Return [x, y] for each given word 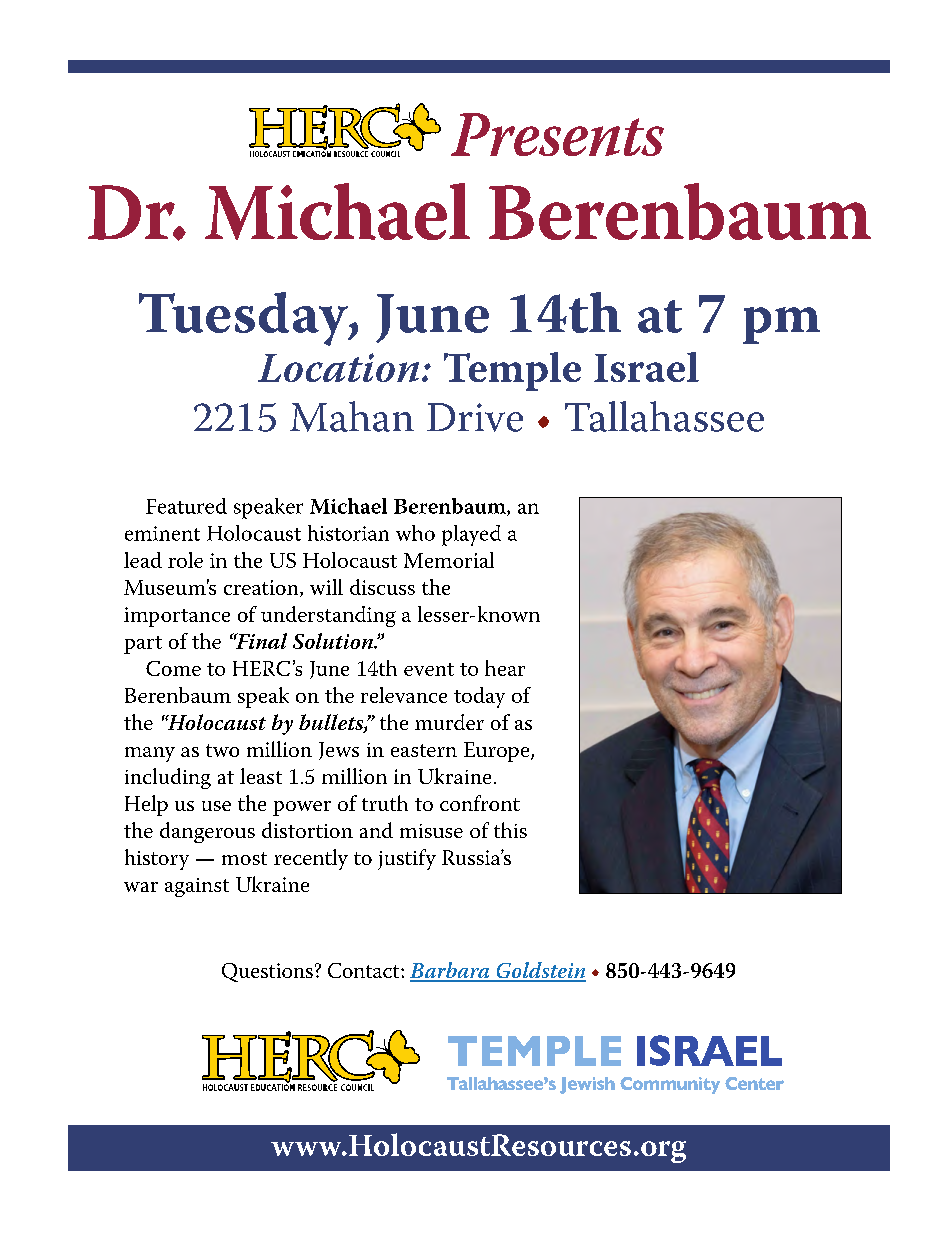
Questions [267, 972]
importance [177, 617]
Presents [557, 134]
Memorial [449, 560]
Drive [475, 417]
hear [505, 668]
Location [338, 367]
